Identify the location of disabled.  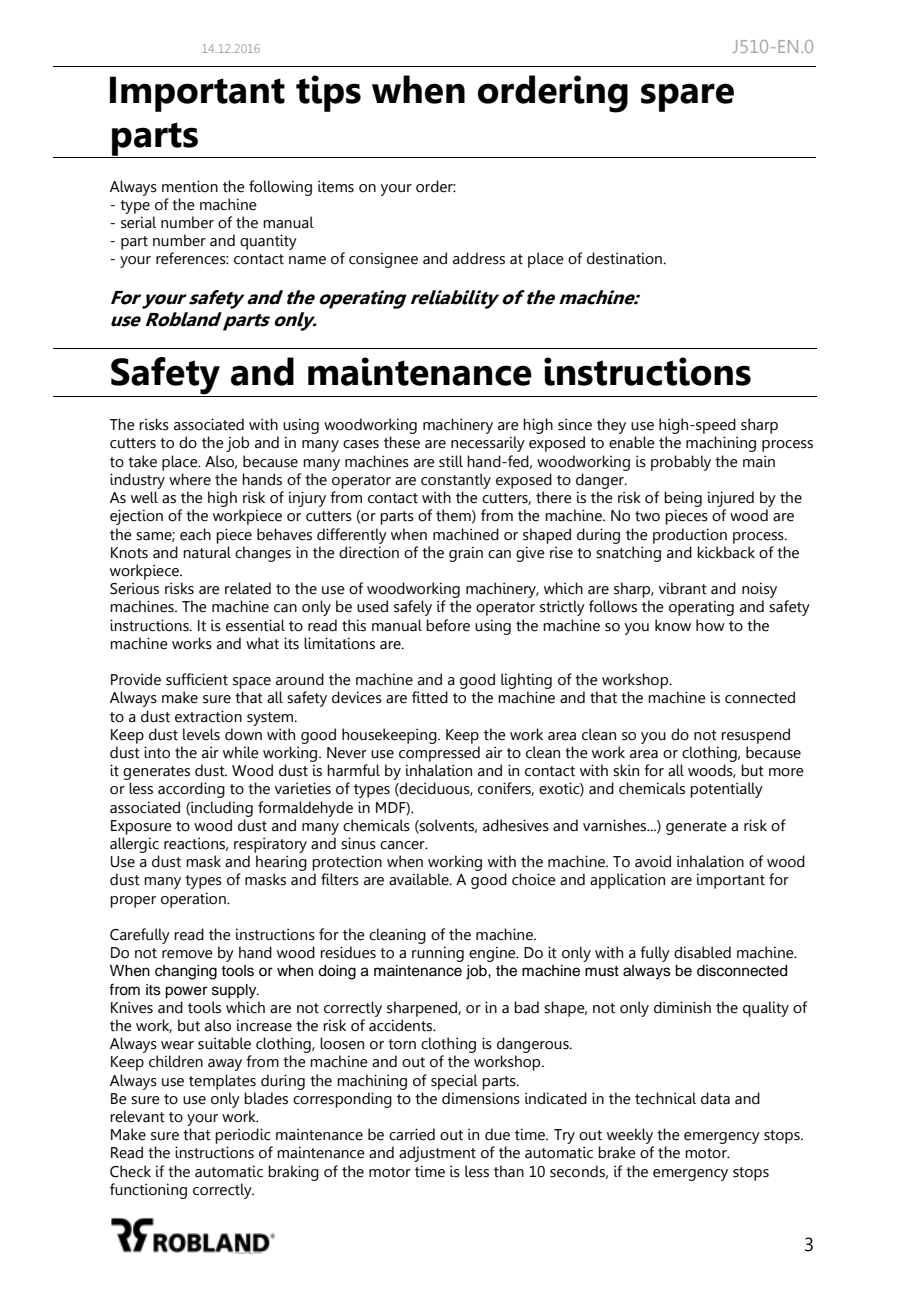
(702, 952).
